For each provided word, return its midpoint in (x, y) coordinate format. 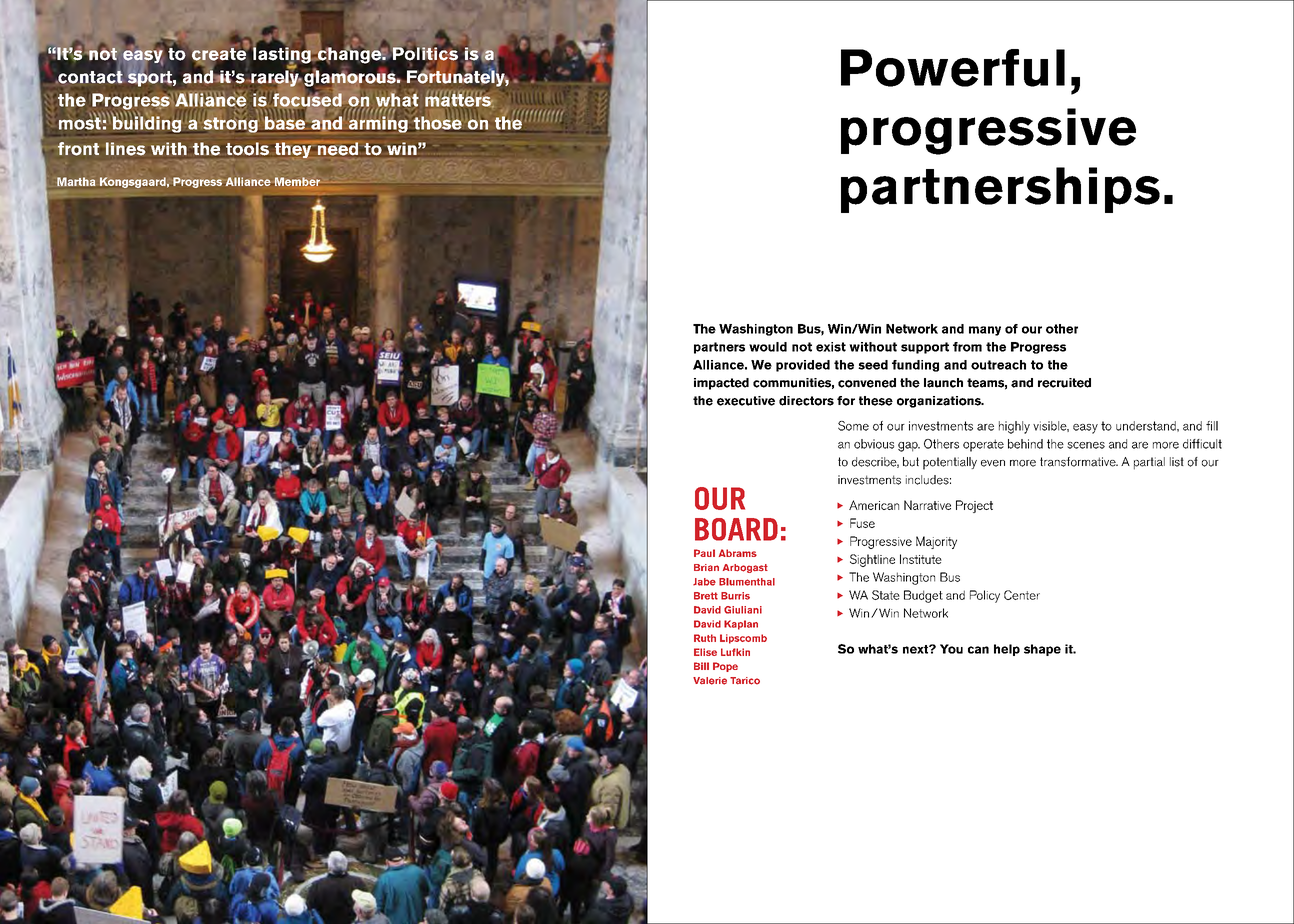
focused (306, 99)
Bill (701, 666)
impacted (721, 384)
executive (746, 401)
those (437, 124)
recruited (1064, 383)
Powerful (953, 68)
